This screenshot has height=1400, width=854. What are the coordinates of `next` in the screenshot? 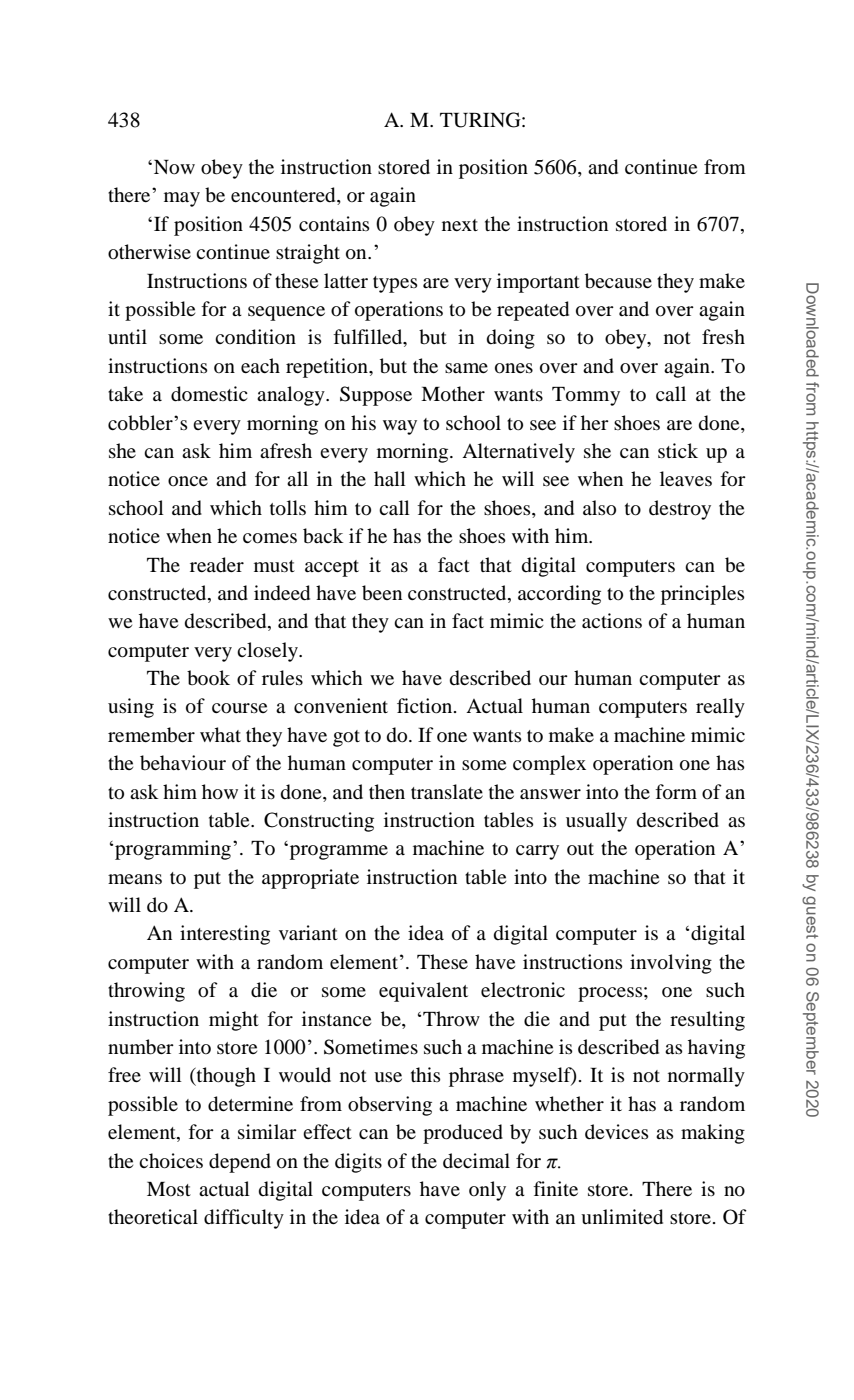 It's located at (460, 225).
